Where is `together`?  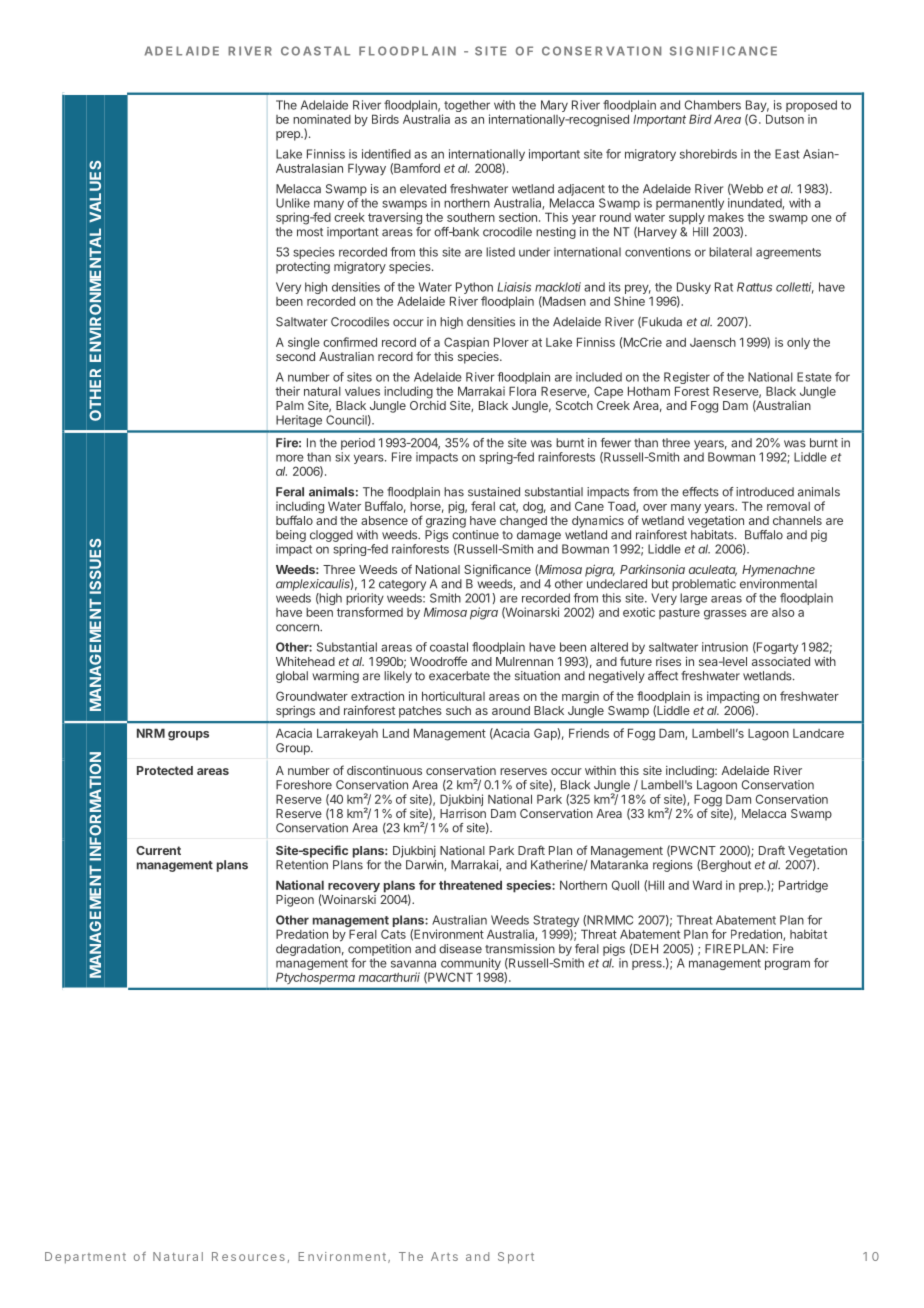 together is located at coordinates (466, 107).
